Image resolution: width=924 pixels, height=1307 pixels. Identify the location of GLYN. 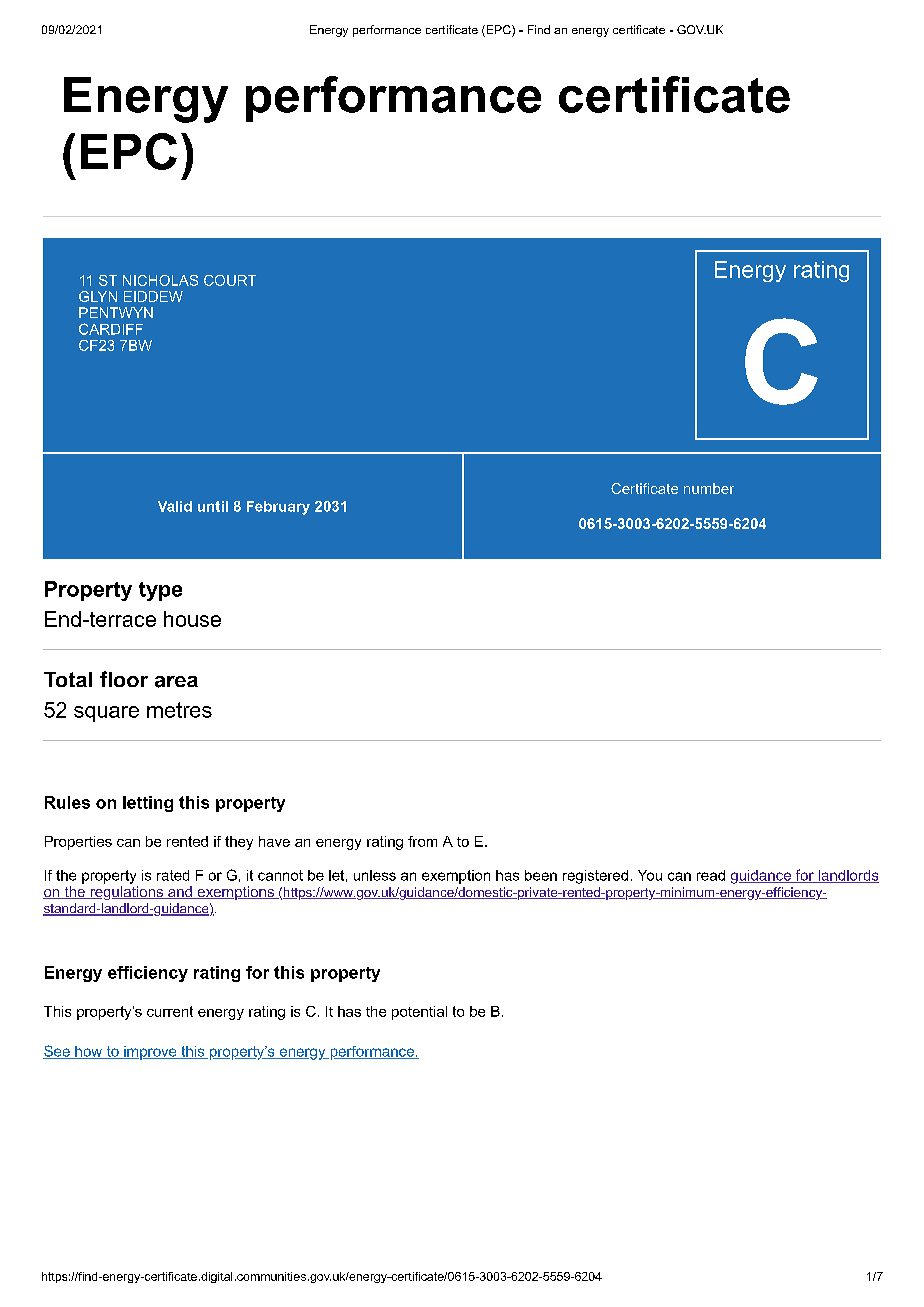
(98, 296).
